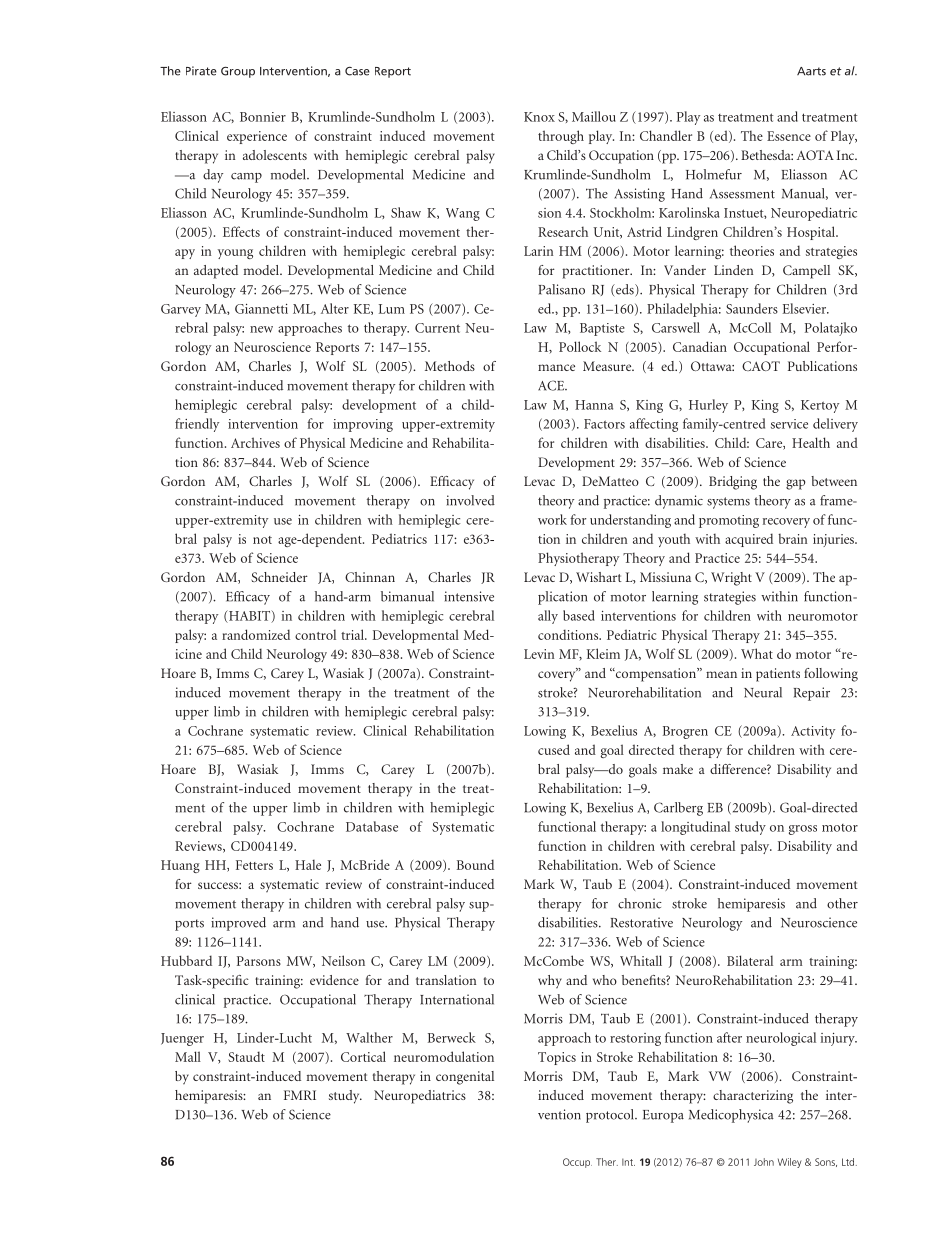 Image resolution: width=952 pixels, height=1251 pixels. What do you see at coordinates (539, 654) in the image?
I see `Levin` at bounding box center [539, 654].
